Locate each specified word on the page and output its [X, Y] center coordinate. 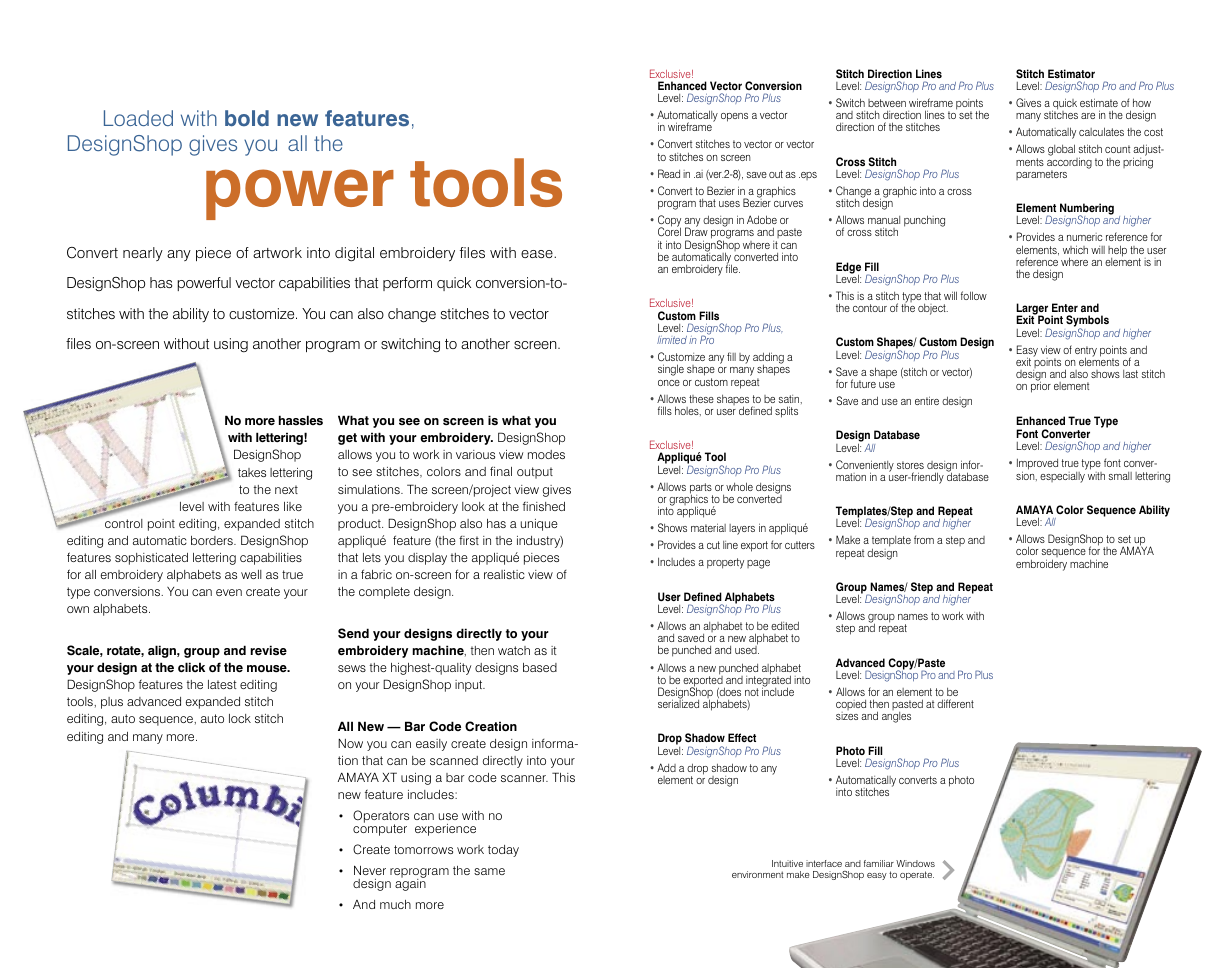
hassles [301, 420]
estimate [1099, 102]
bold [247, 118]
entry [1086, 352]
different [955, 703]
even [229, 592]
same [489, 871]
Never [370, 870]
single [671, 370]
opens [734, 117]
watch [514, 650]
